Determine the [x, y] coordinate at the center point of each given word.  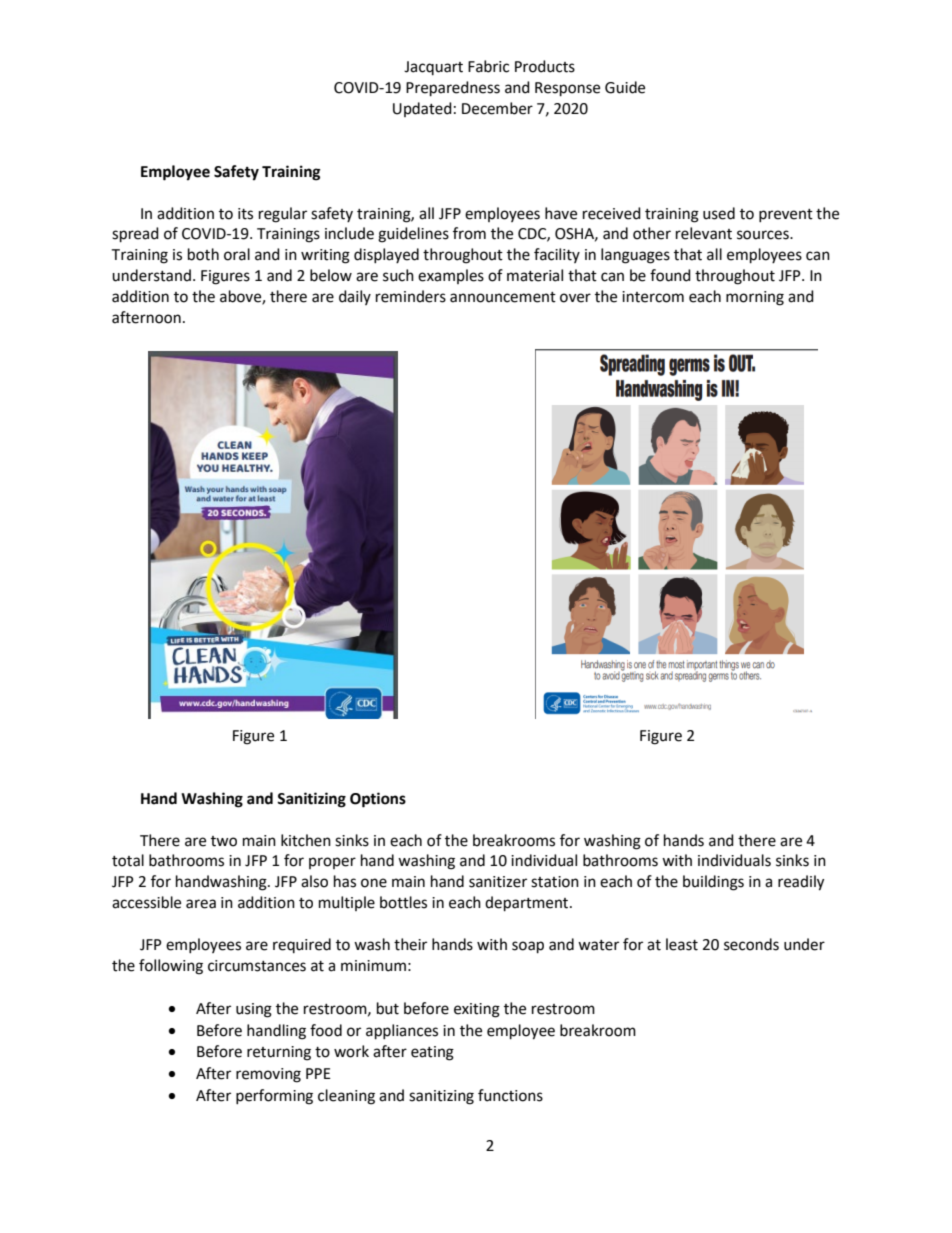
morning [755, 298]
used [719, 213]
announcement [503, 297]
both [203, 254]
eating [432, 1053]
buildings [713, 883]
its [245, 214]
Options [378, 800]
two [224, 841]
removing [268, 1075]
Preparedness [453, 89]
